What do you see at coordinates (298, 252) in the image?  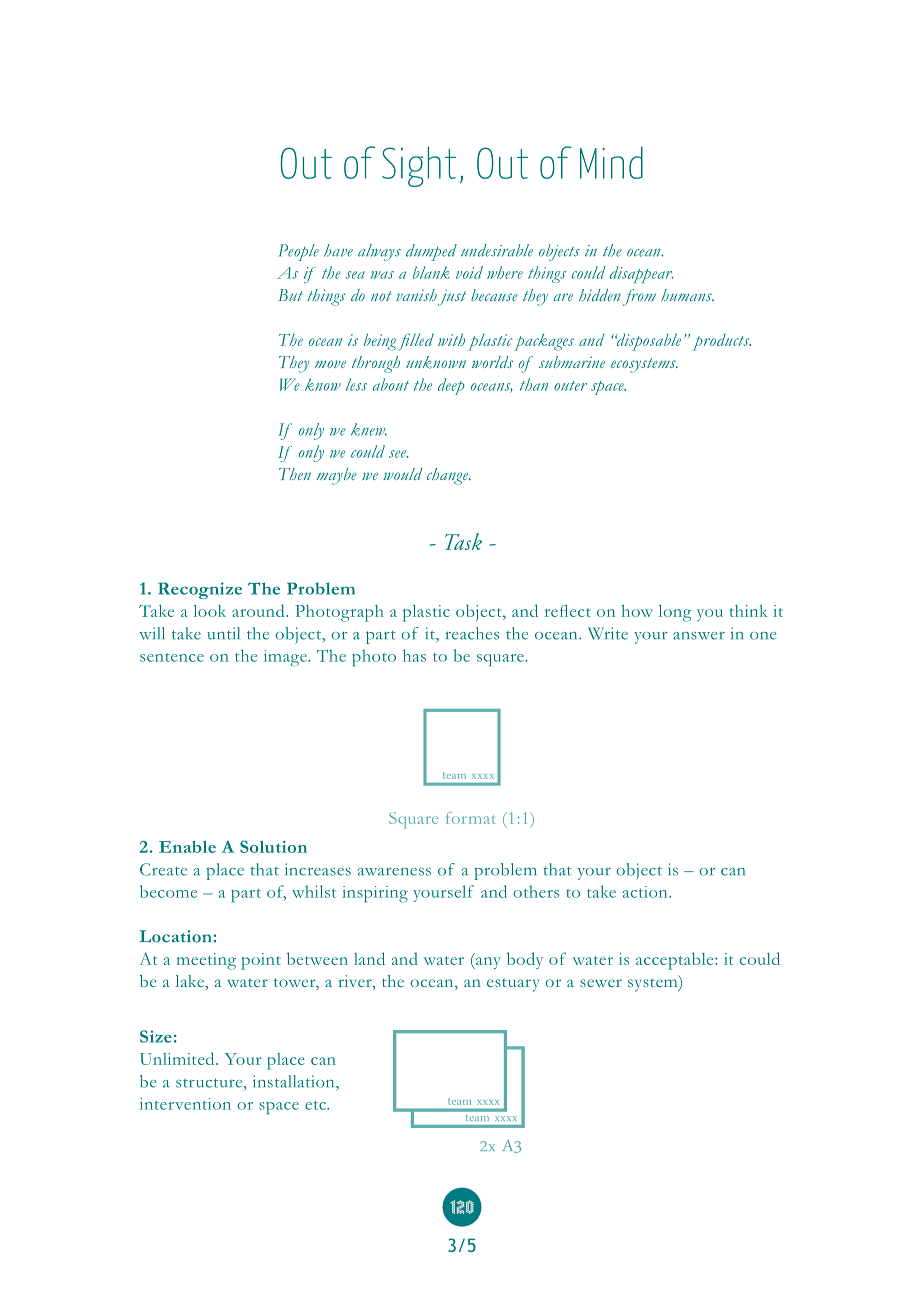 I see `People` at bounding box center [298, 252].
